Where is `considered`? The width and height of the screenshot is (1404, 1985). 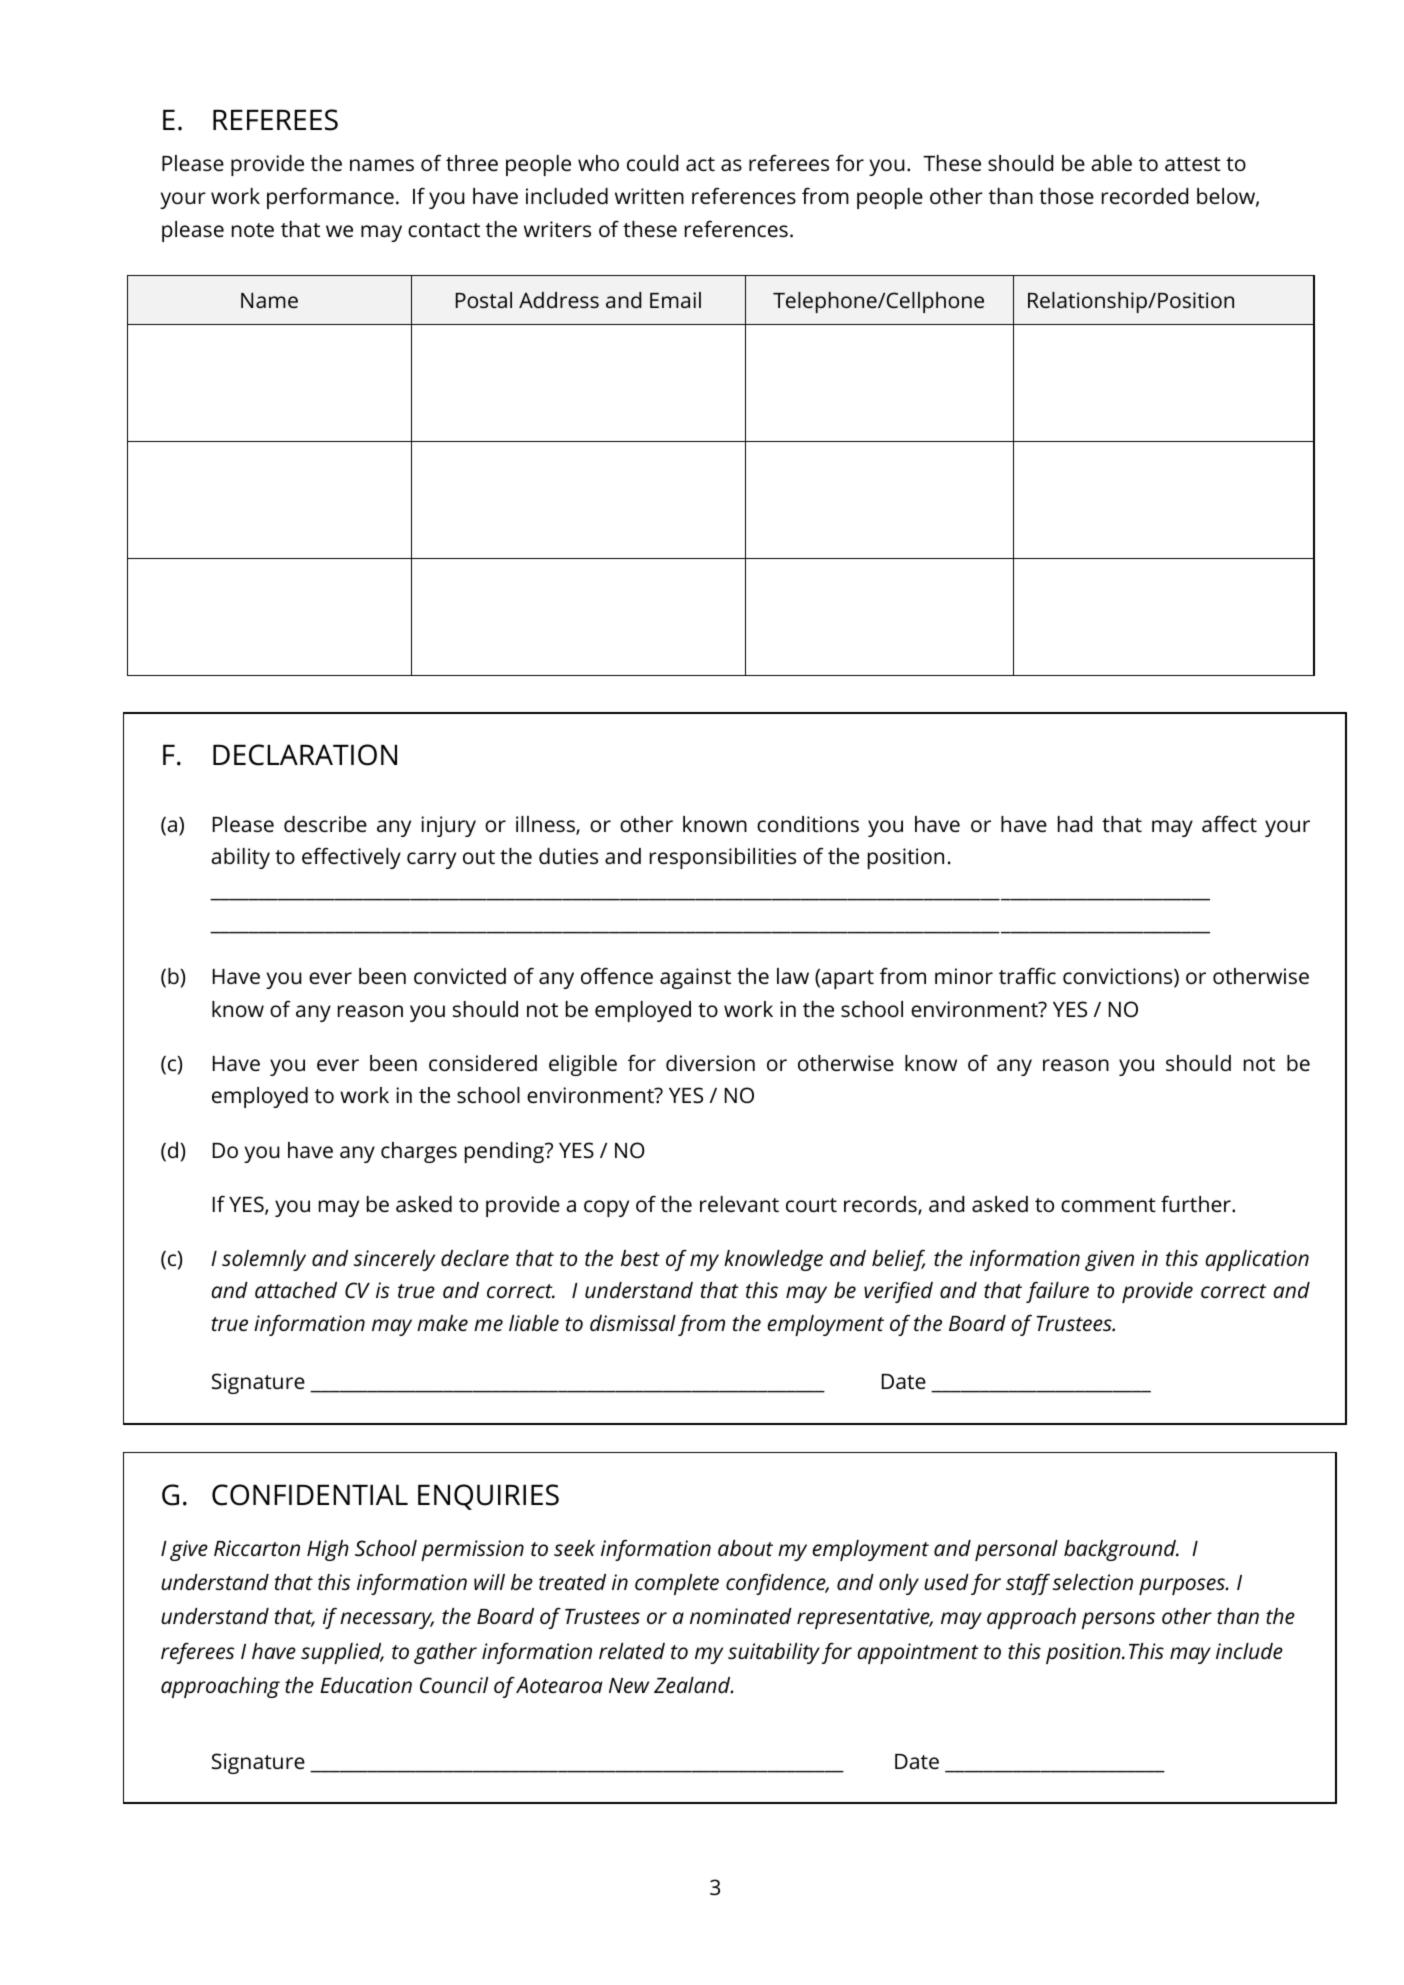
considered is located at coordinates (483, 1063).
